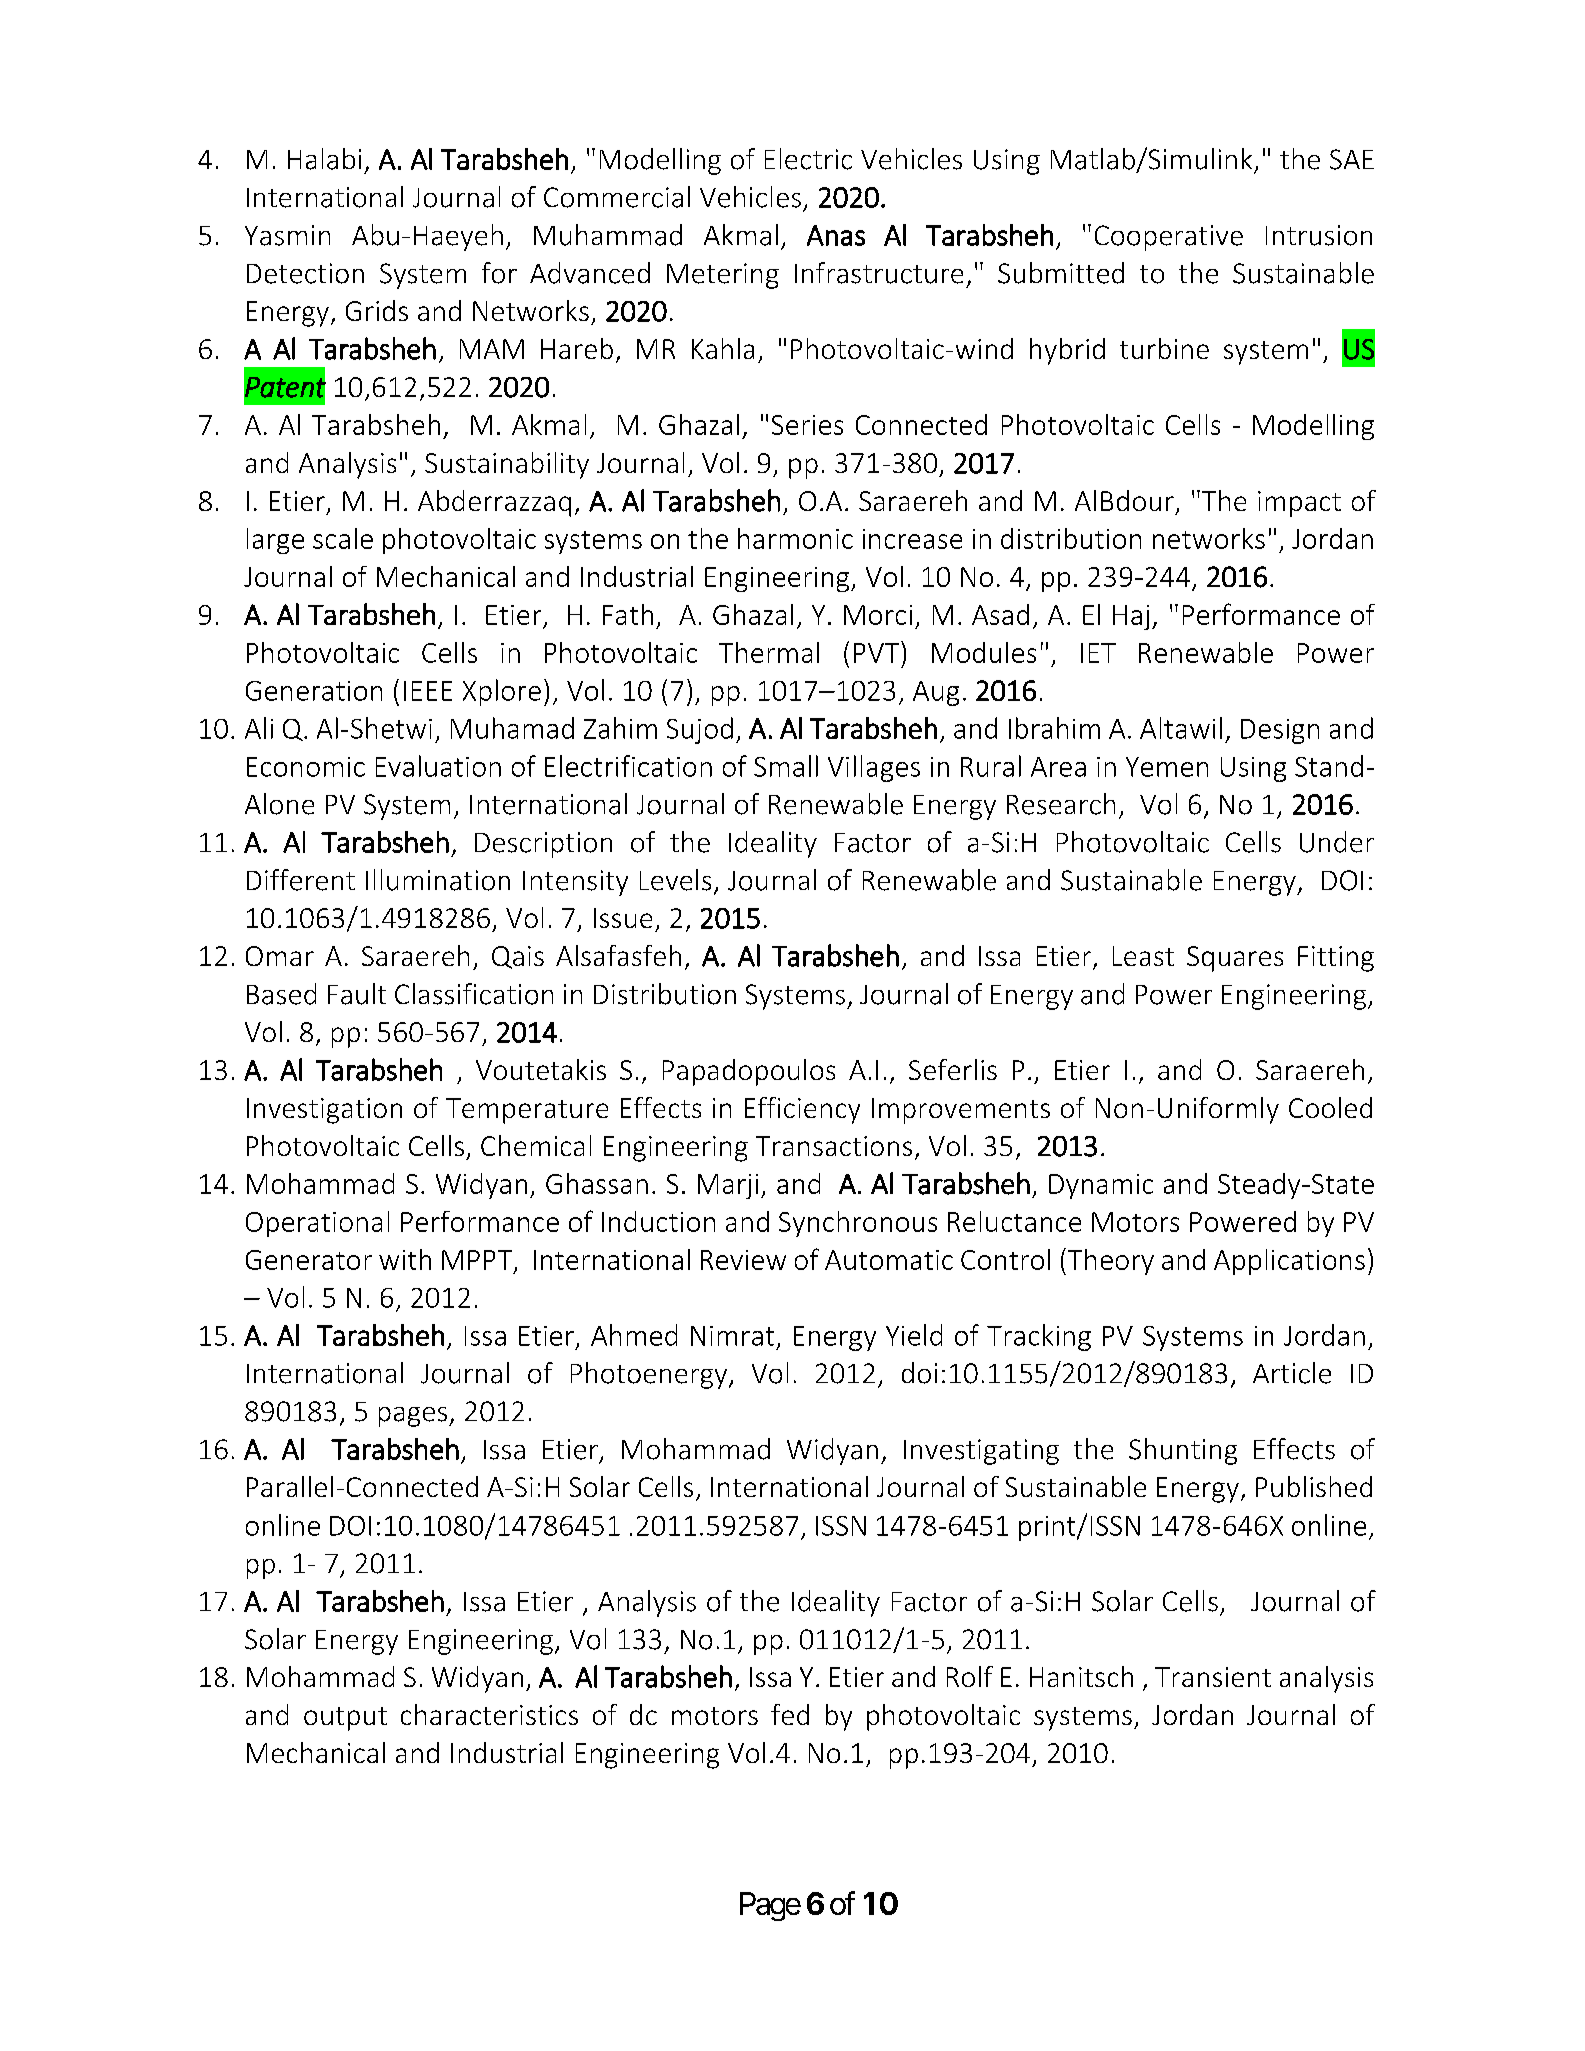 This screenshot has width=1585, height=2051. I want to click on Anas, so click(836, 235).
